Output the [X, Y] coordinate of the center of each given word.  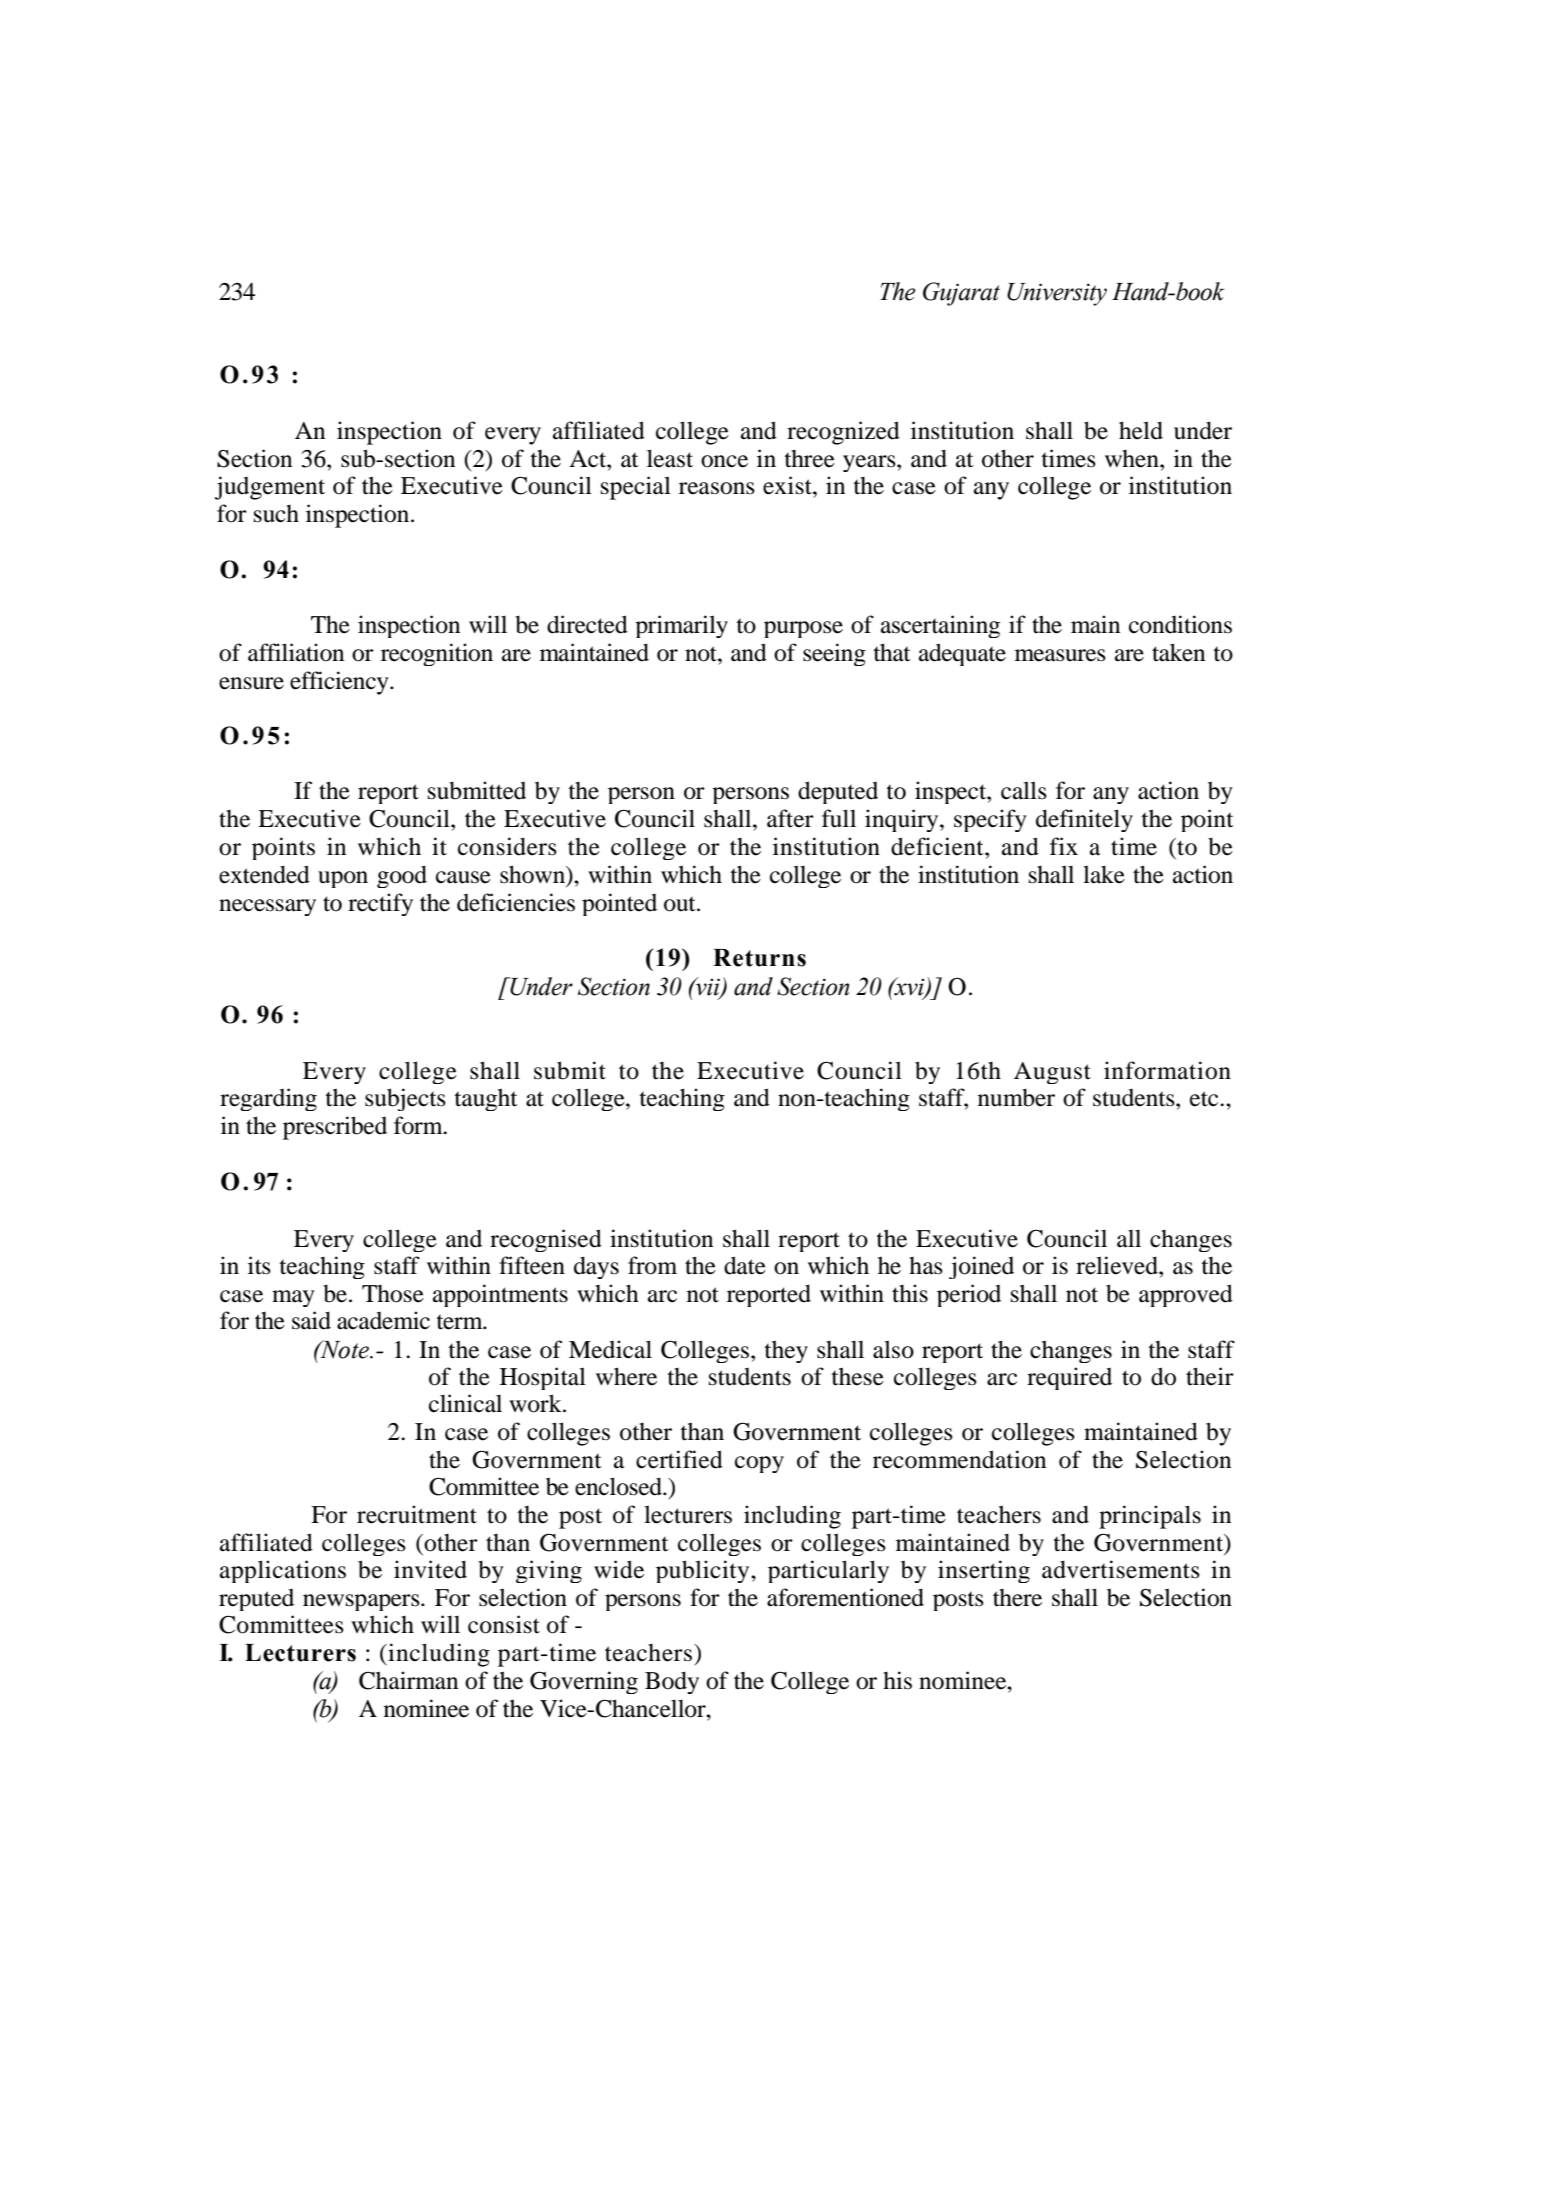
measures [1060, 655]
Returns [759, 958]
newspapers [362, 1602]
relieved [1118, 1265]
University [1057, 294]
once [724, 461]
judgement [270, 488]
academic [383, 1320]
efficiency [340, 683]
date [745, 1265]
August [1052, 1073]
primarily [681, 626]
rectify [380, 904]
